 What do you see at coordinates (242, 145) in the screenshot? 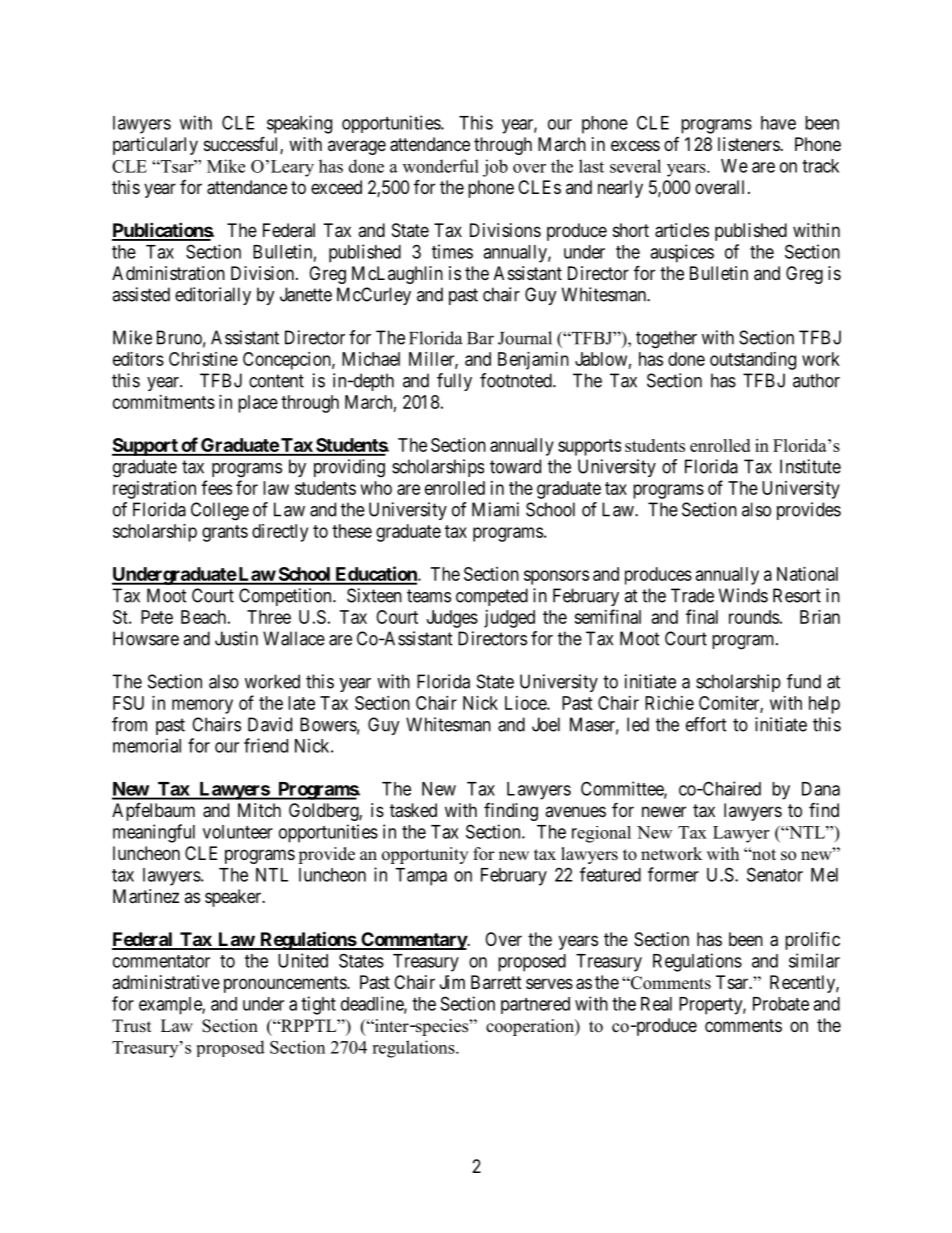
I see `successful` at bounding box center [242, 145].
